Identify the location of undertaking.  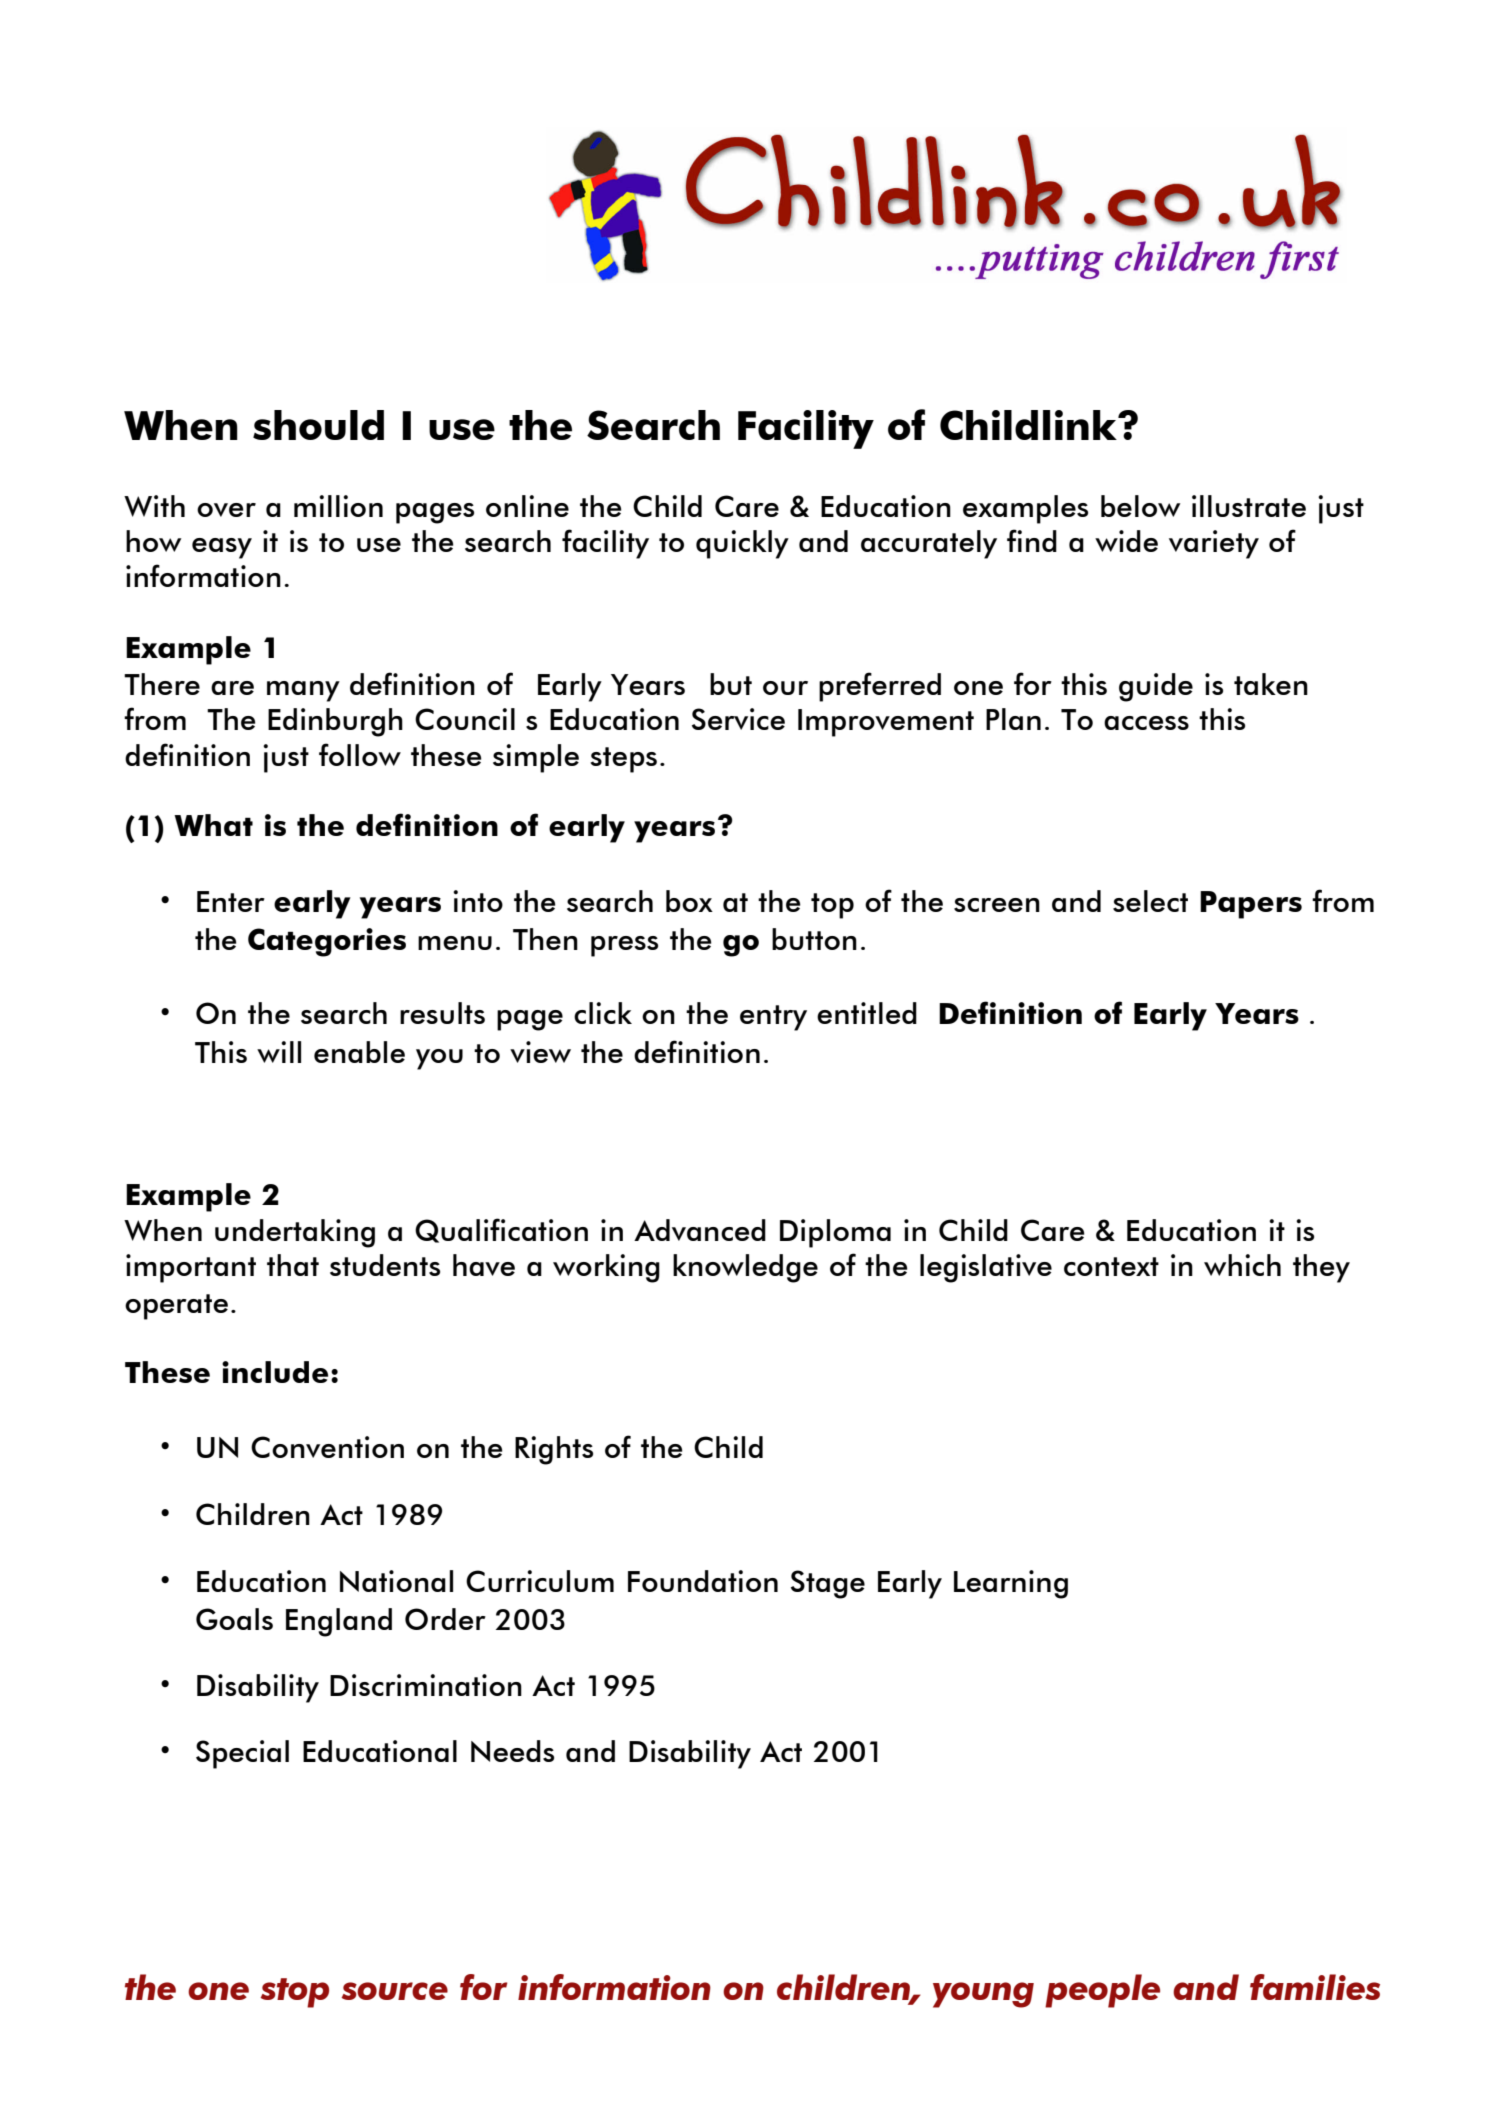
(295, 1233).
